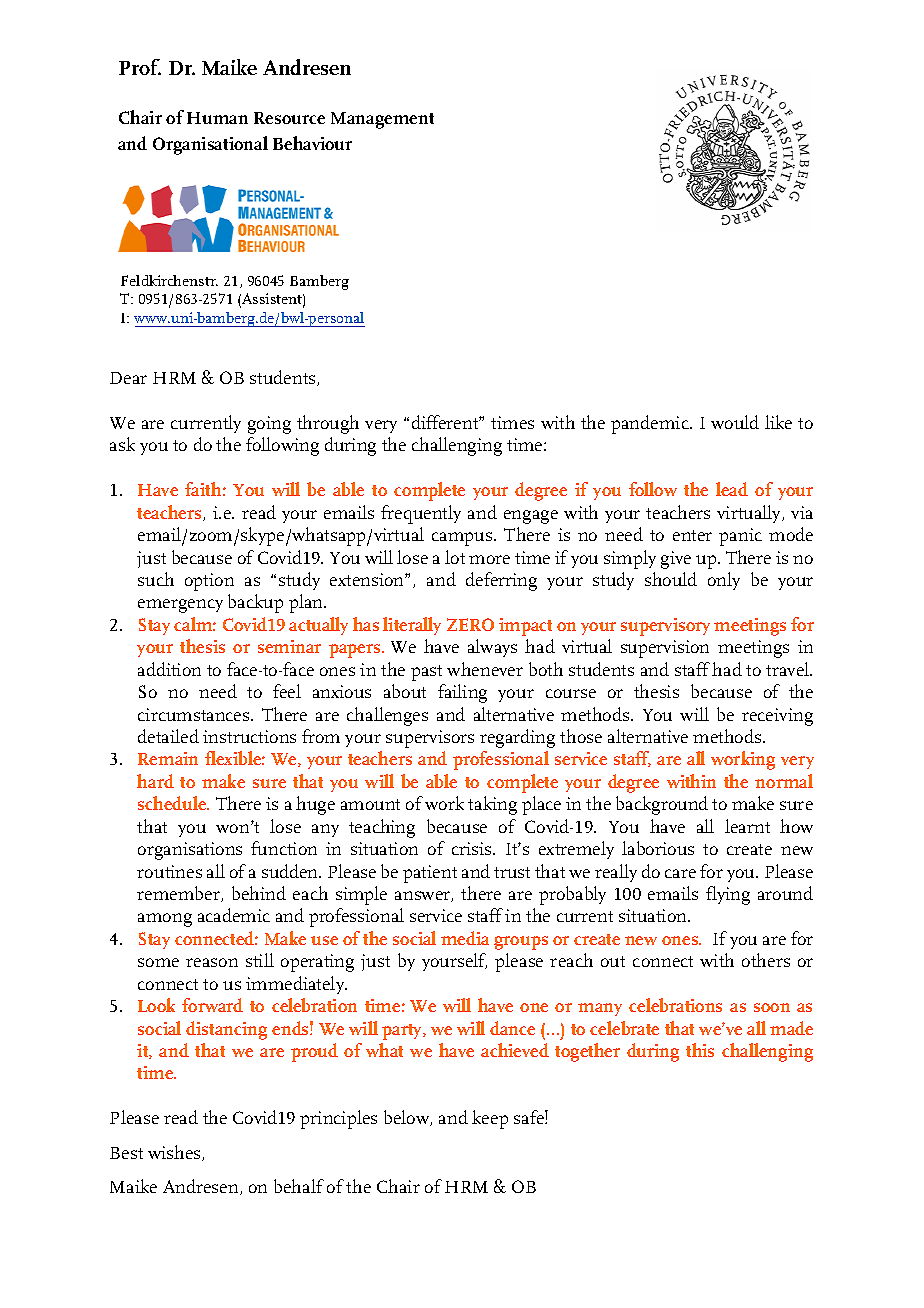  I want to click on Management, so click(382, 120).
